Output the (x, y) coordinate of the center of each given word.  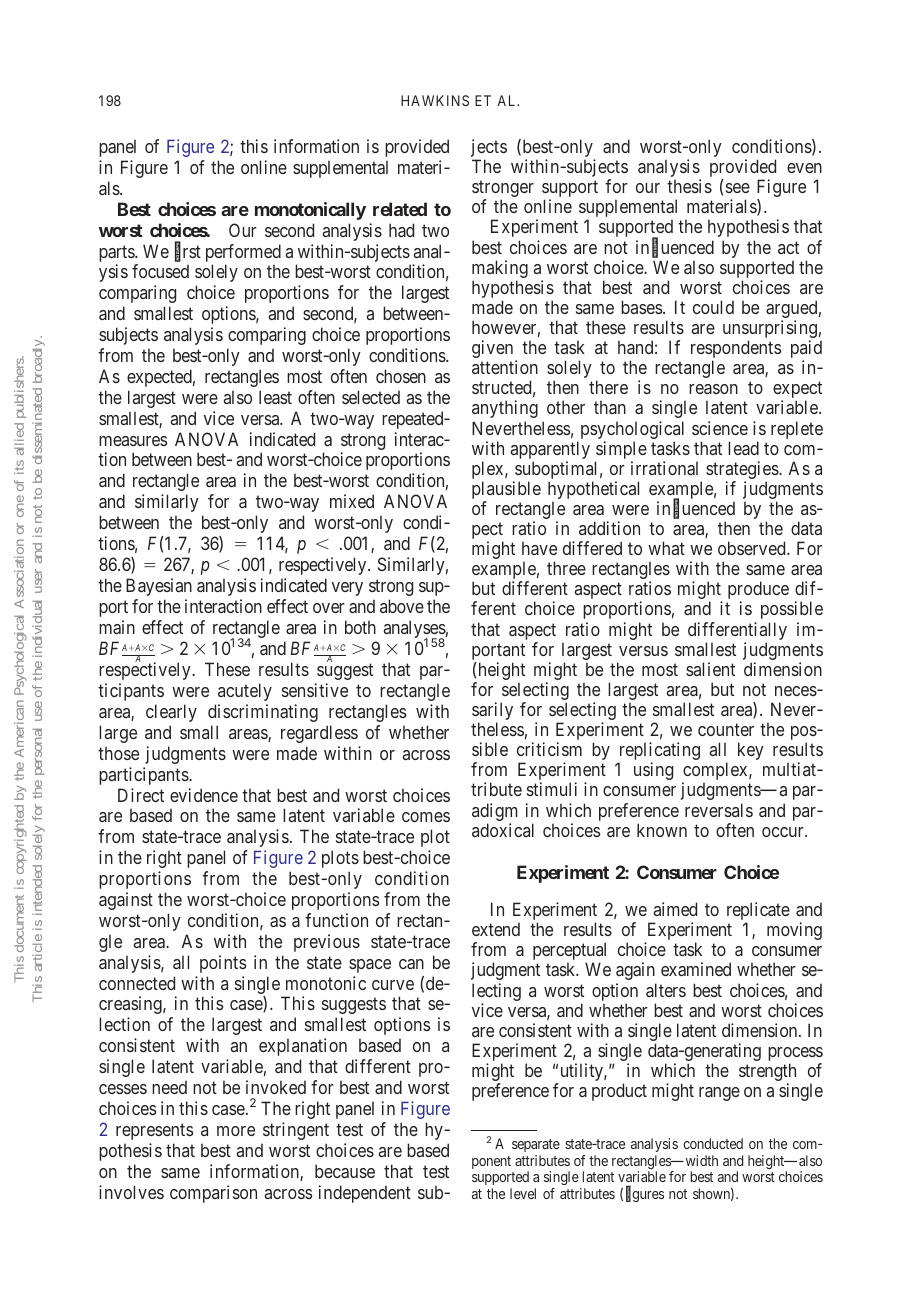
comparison (213, 1194)
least (275, 397)
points (223, 964)
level (523, 1193)
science (720, 428)
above (402, 606)
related (400, 209)
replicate (758, 912)
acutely (245, 692)
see (738, 188)
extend (496, 929)
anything (505, 409)
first (188, 252)
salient (710, 669)
